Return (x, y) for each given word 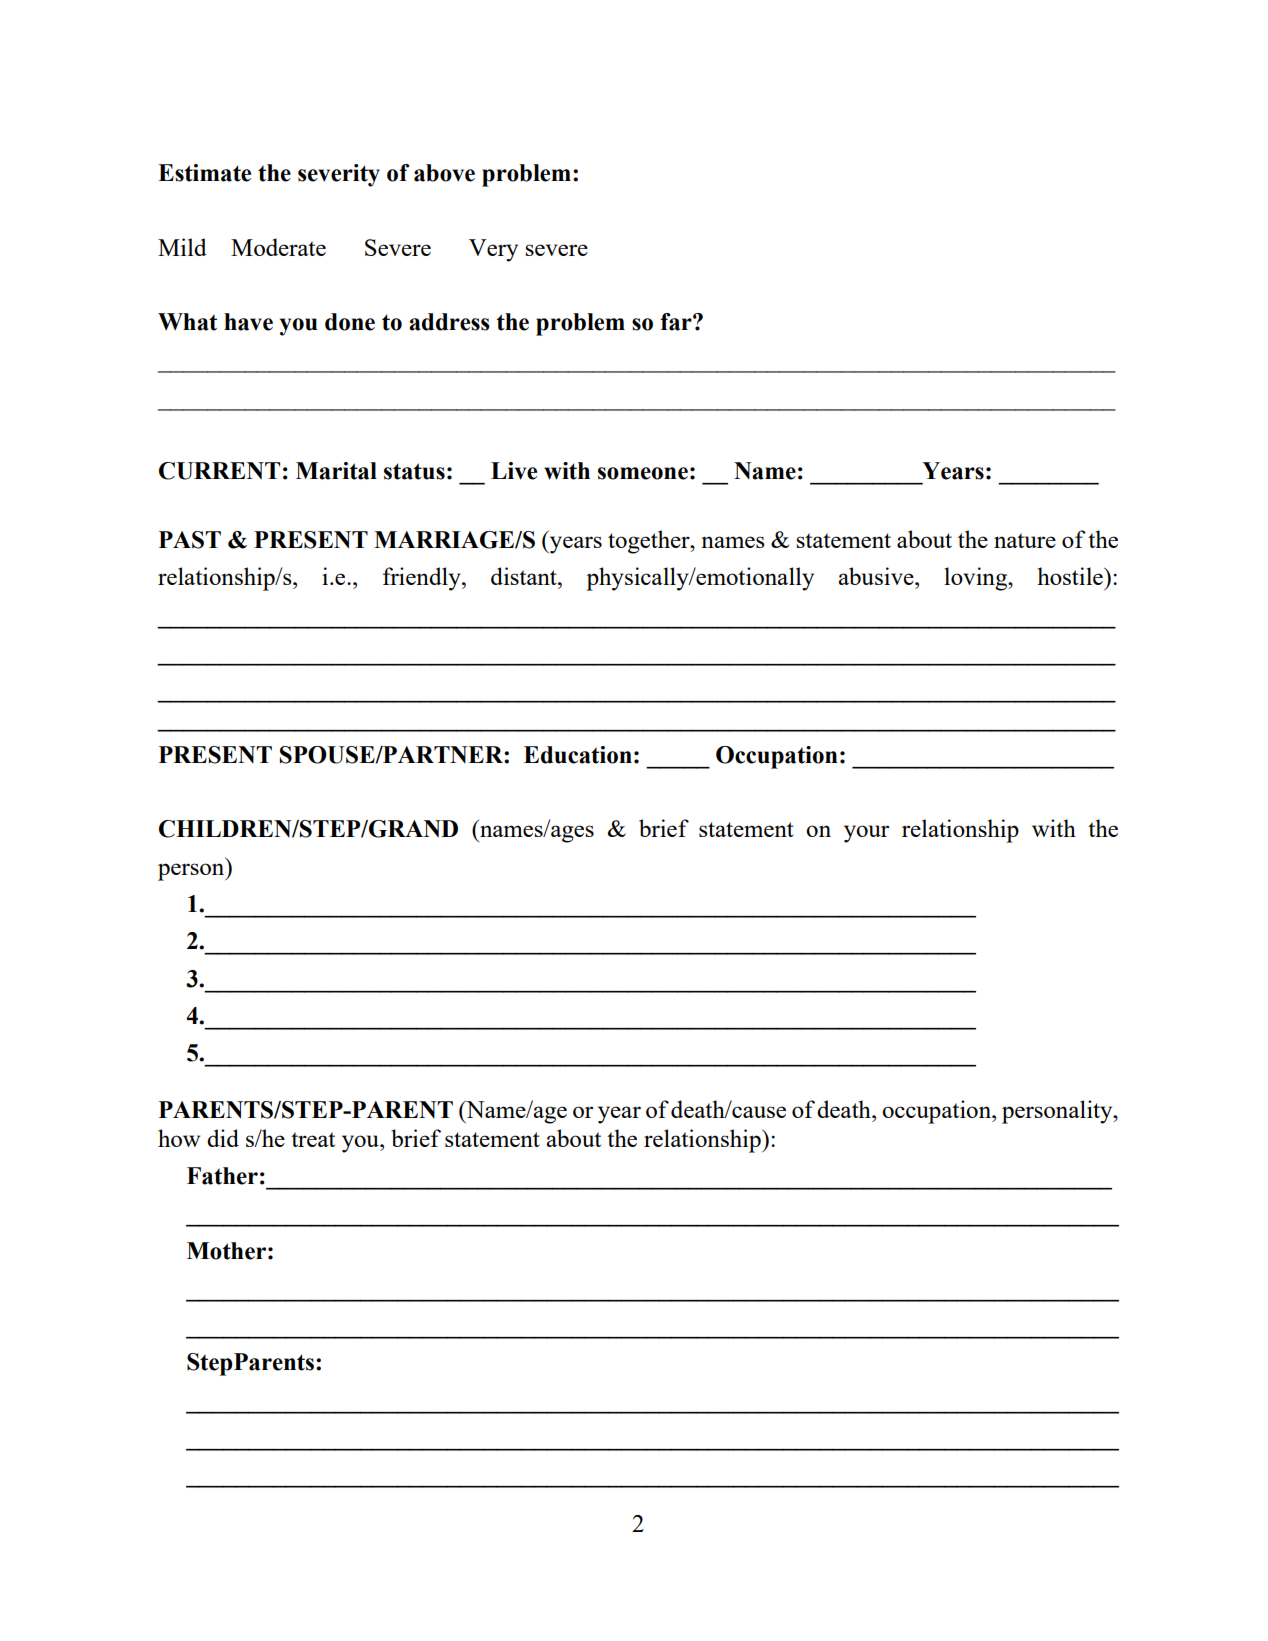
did (223, 1138)
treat (313, 1139)
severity (339, 175)
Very (493, 250)
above (444, 173)
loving (977, 579)
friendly (423, 579)
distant (525, 576)
